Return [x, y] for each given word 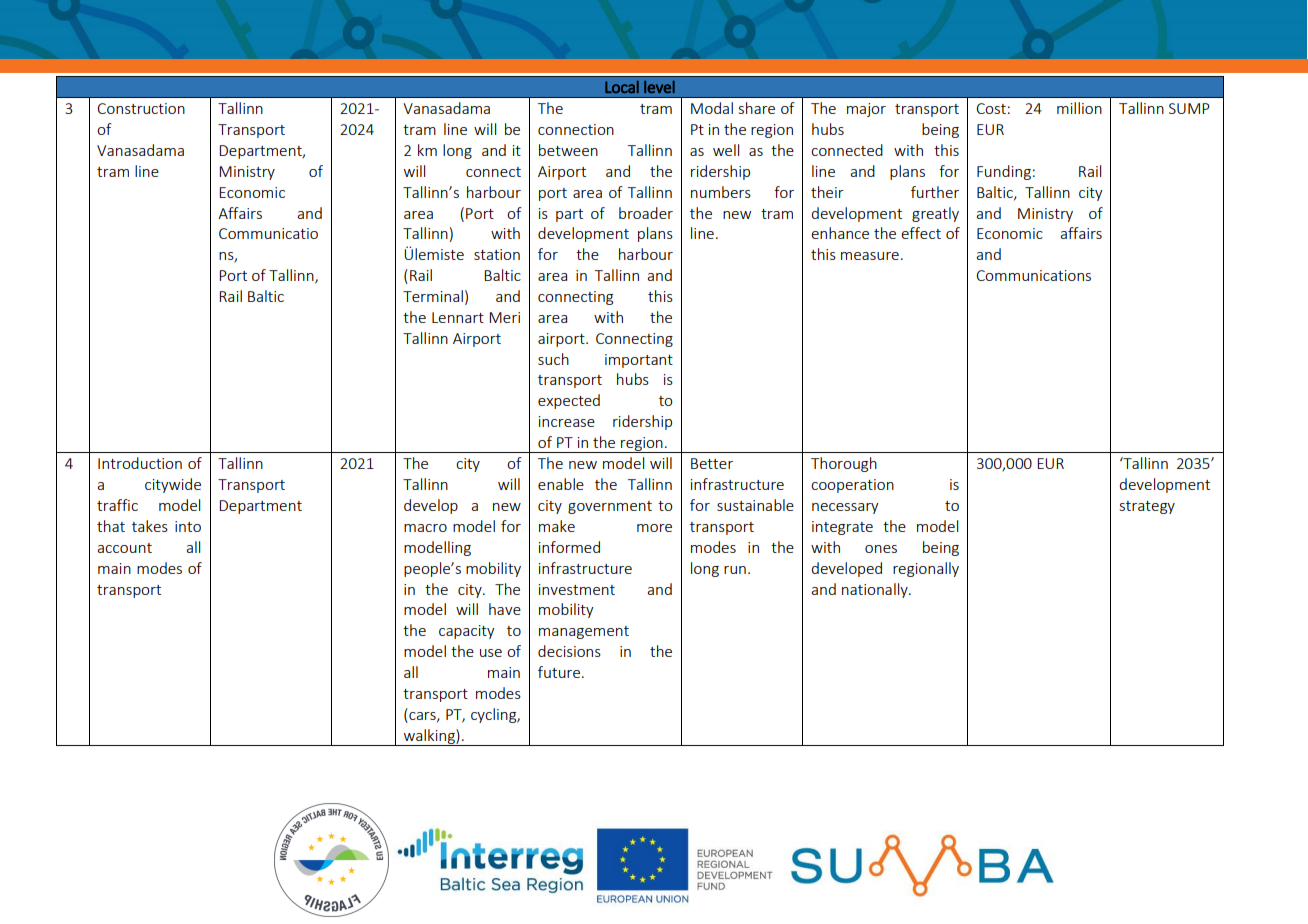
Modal [712, 108]
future [559, 672]
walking [429, 737]
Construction [141, 108]
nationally [876, 590]
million [1079, 108]
